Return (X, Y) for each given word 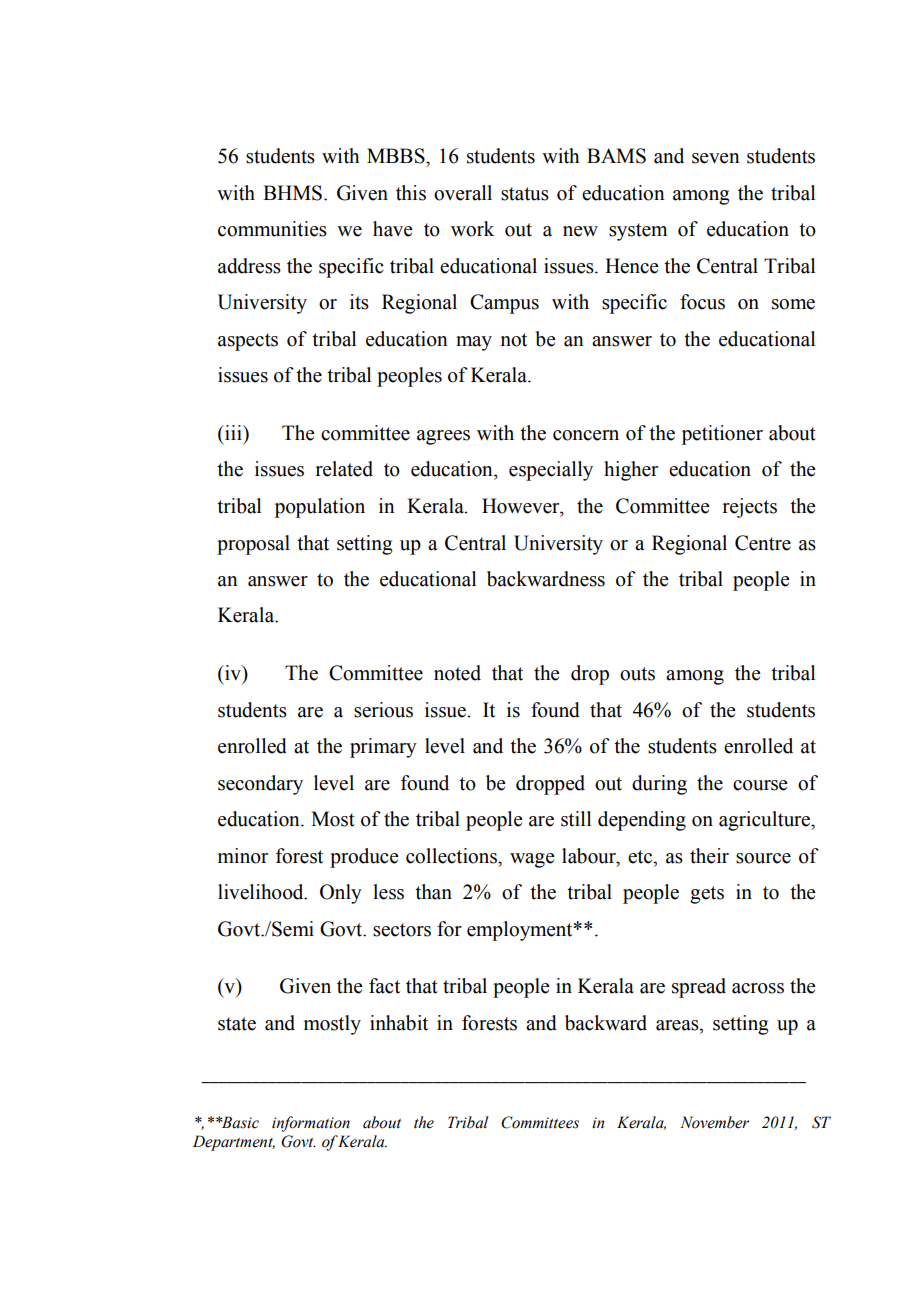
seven (716, 158)
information (311, 1124)
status (525, 194)
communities (272, 229)
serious (383, 710)
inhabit (399, 1023)
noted (457, 673)
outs (637, 674)
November (714, 1122)
